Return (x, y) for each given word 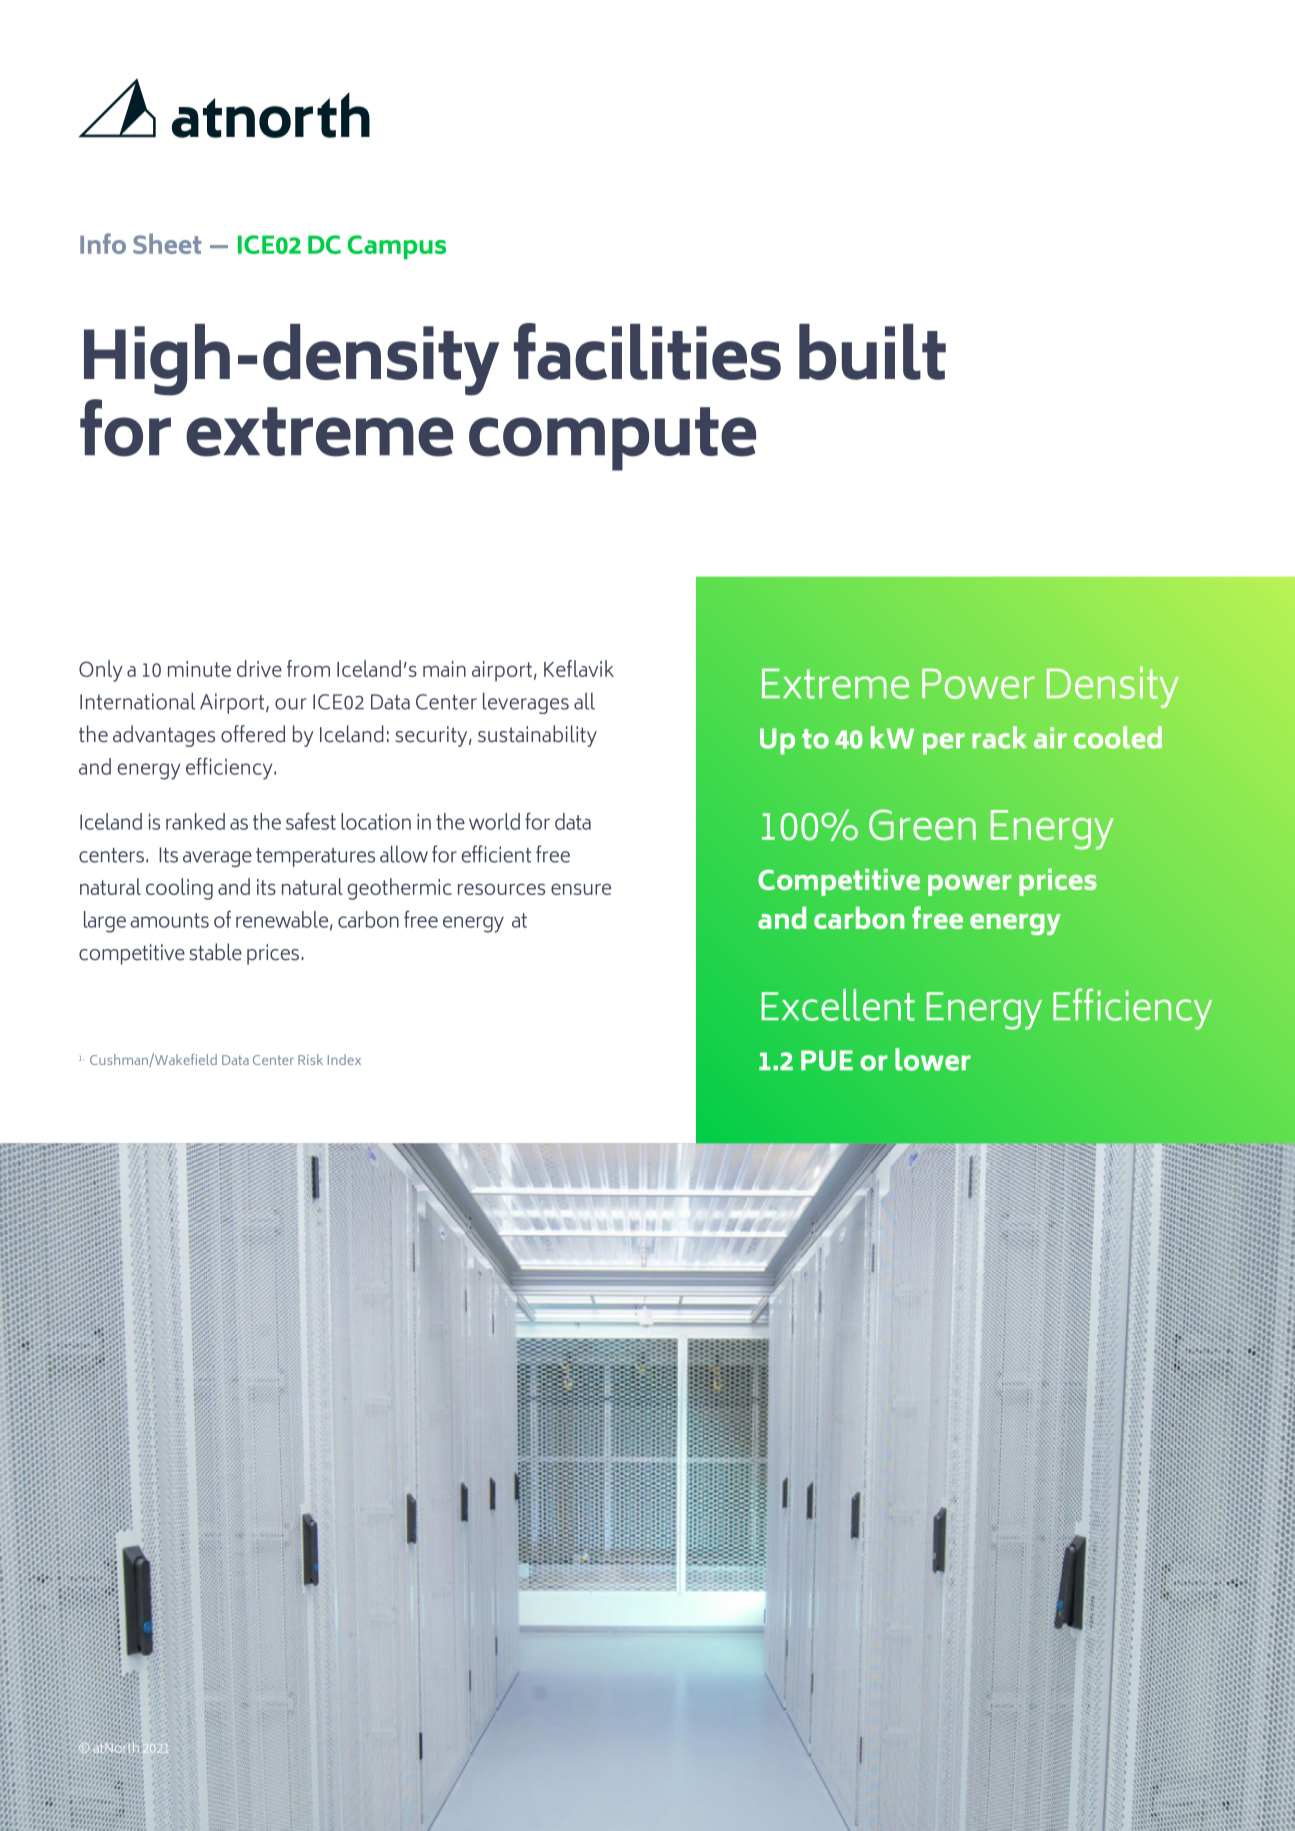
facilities (647, 351)
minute (199, 669)
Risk (310, 1059)
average (217, 859)
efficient (496, 854)
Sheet (167, 243)
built (872, 352)
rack (999, 737)
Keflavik (579, 668)
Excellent (838, 1005)
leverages (526, 703)
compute (612, 439)
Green (922, 825)
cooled (1118, 737)
